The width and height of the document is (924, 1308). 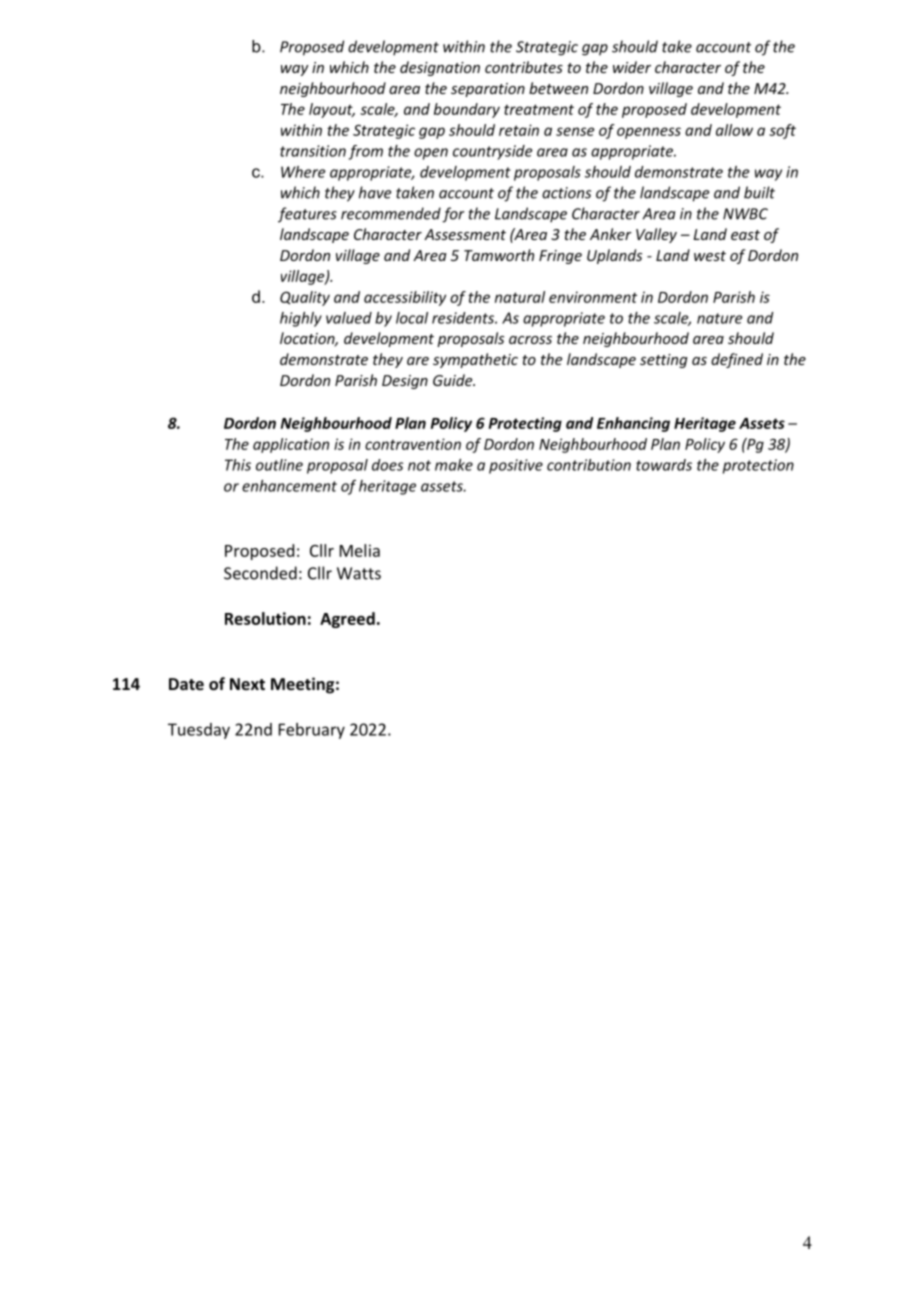 I want to click on nature, so click(x=720, y=318).
